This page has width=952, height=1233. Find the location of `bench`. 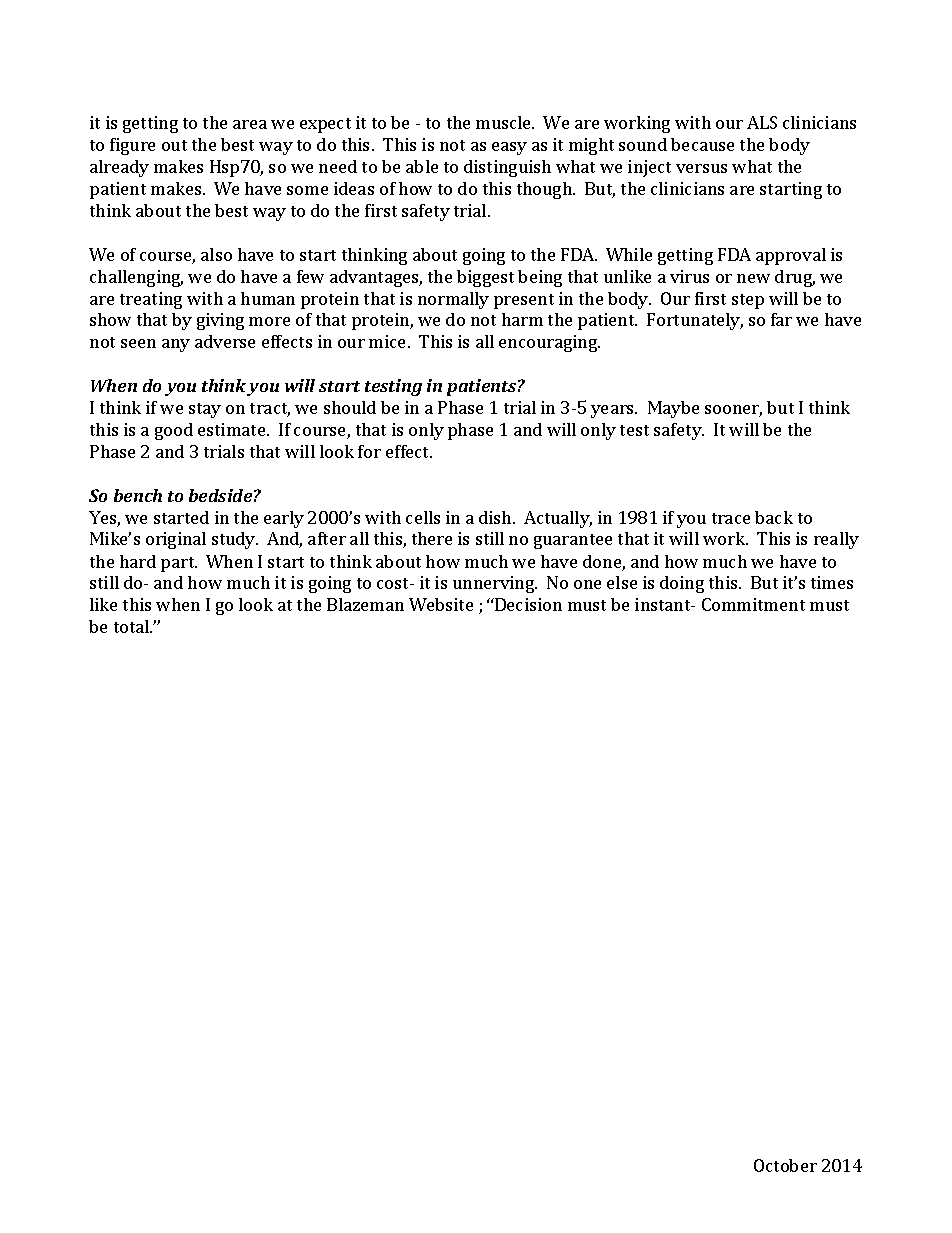

bench is located at coordinates (138, 495).
